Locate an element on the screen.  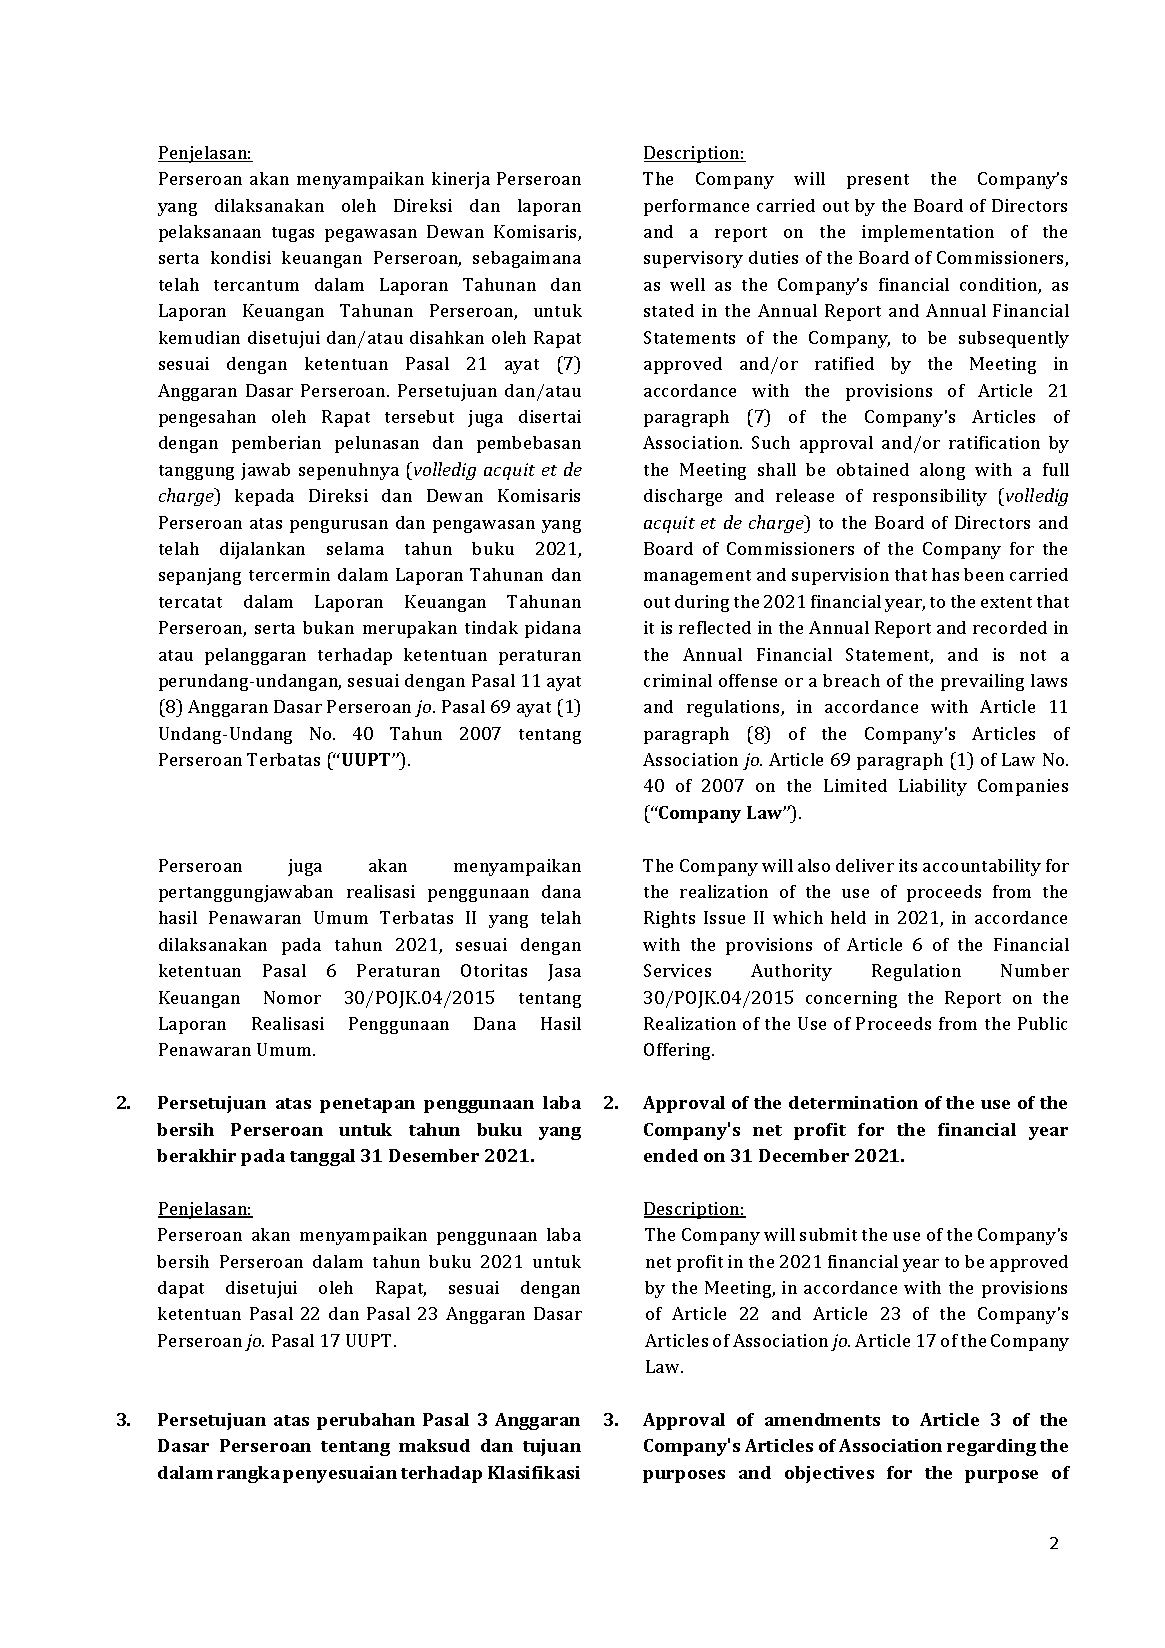
regarding is located at coordinates (991, 1447).
